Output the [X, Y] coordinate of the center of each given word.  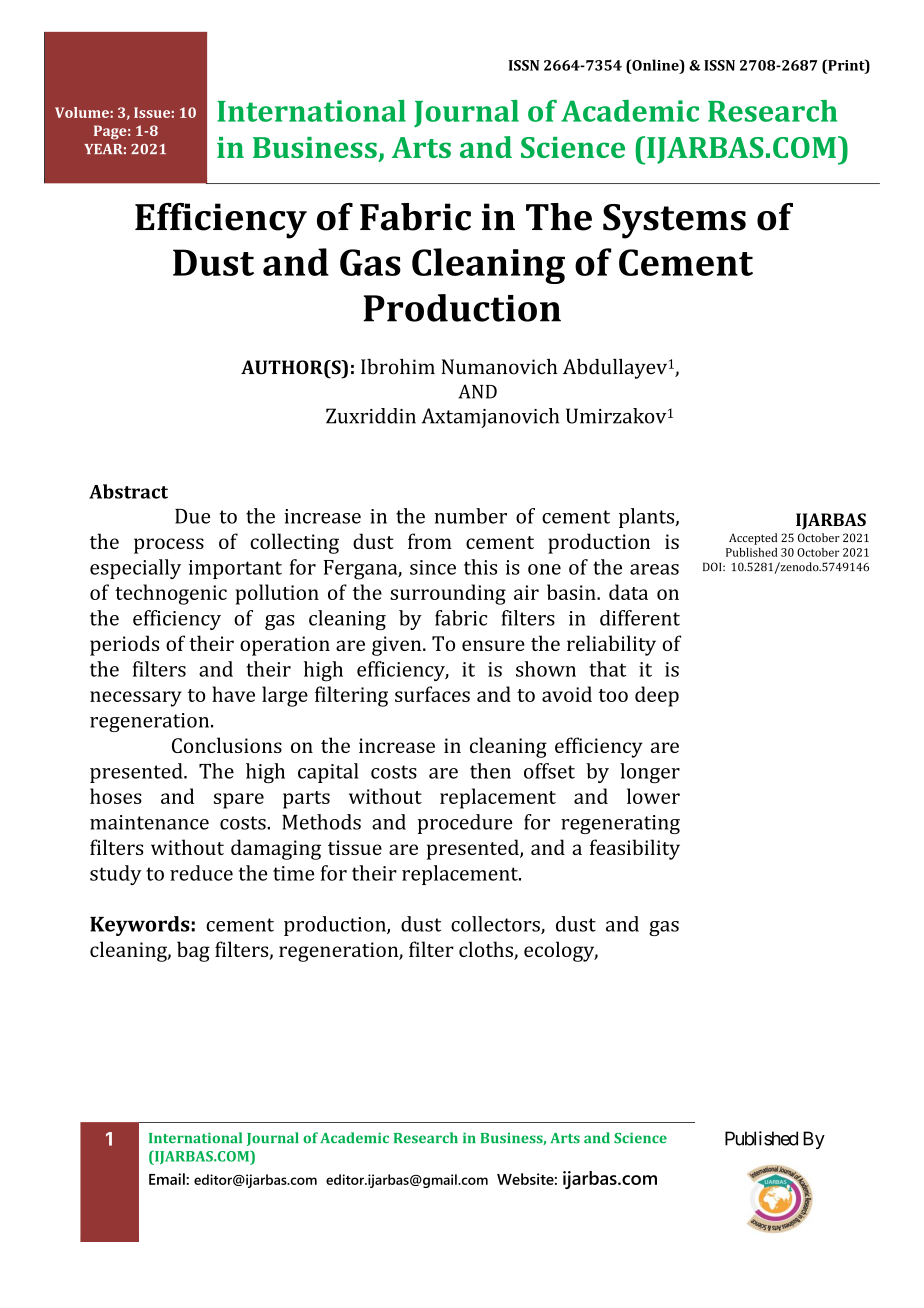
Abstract [128, 491]
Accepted [753, 539]
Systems [674, 221]
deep [657, 696]
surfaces [432, 694]
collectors [496, 925]
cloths [487, 950]
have [233, 694]
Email [168, 1179]
